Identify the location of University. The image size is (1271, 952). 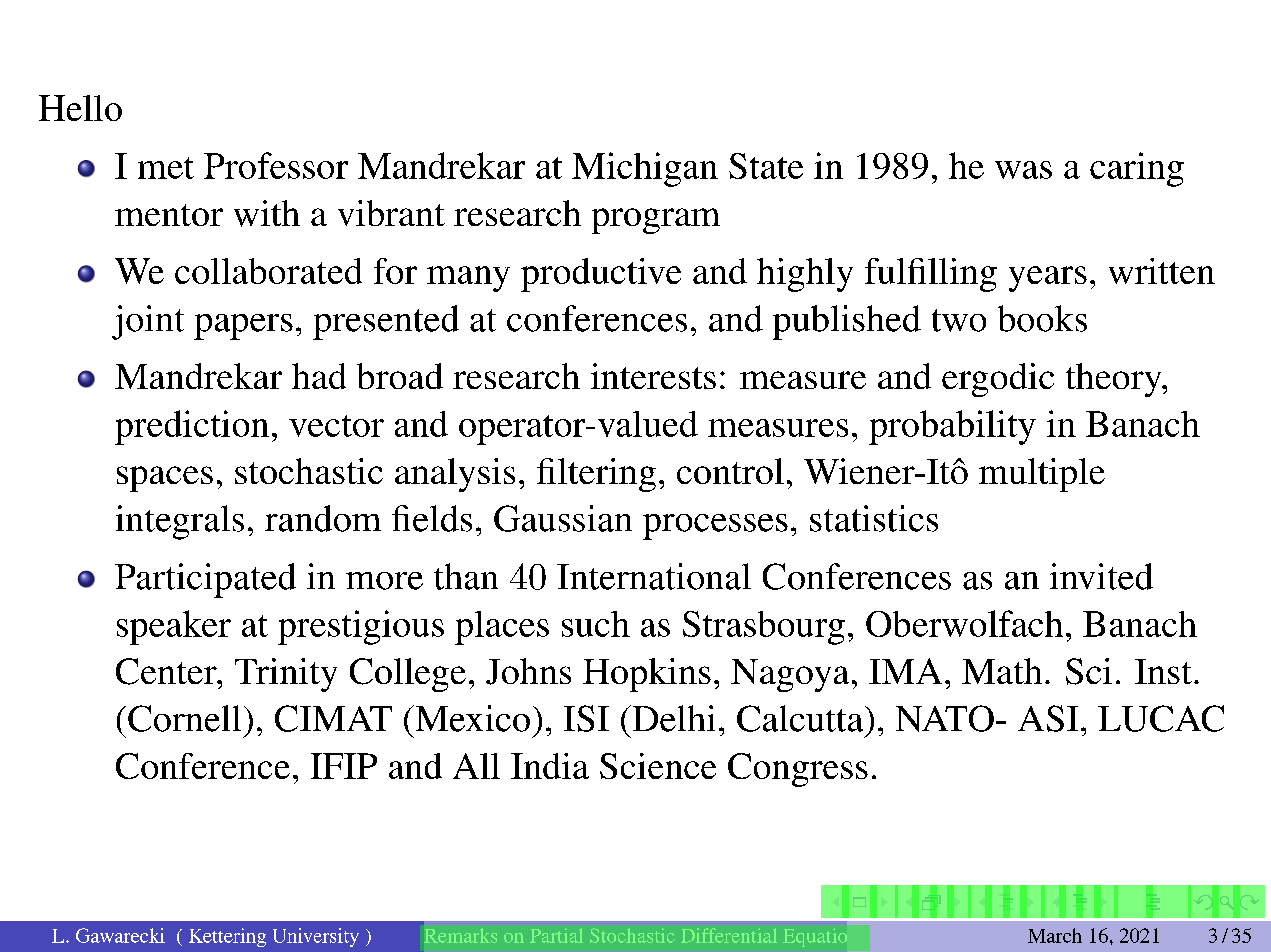
(316, 937).
